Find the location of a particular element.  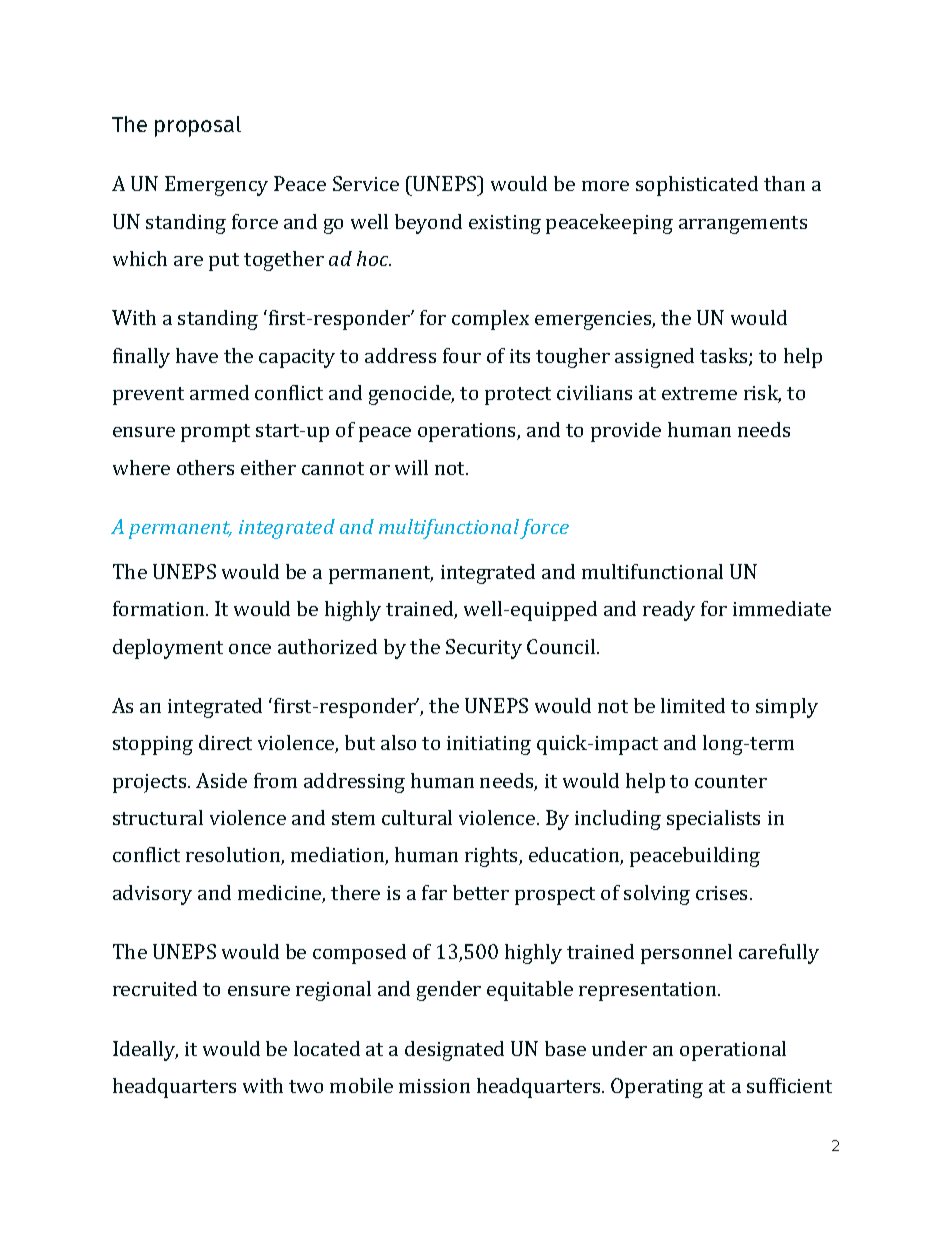

Emergency is located at coordinates (216, 186).
